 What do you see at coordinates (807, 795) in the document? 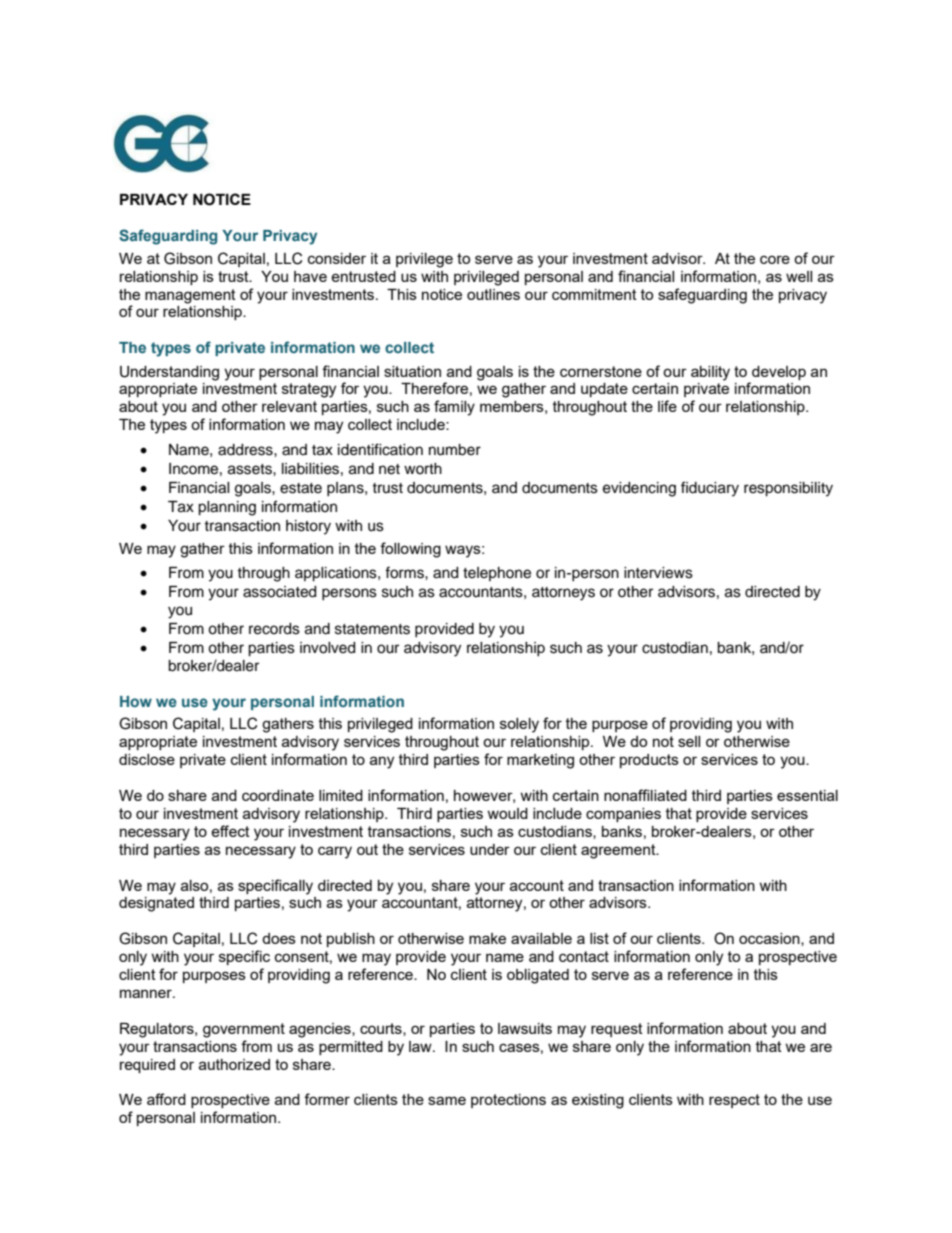
I see `essential` at bounding box center [807, 795].
